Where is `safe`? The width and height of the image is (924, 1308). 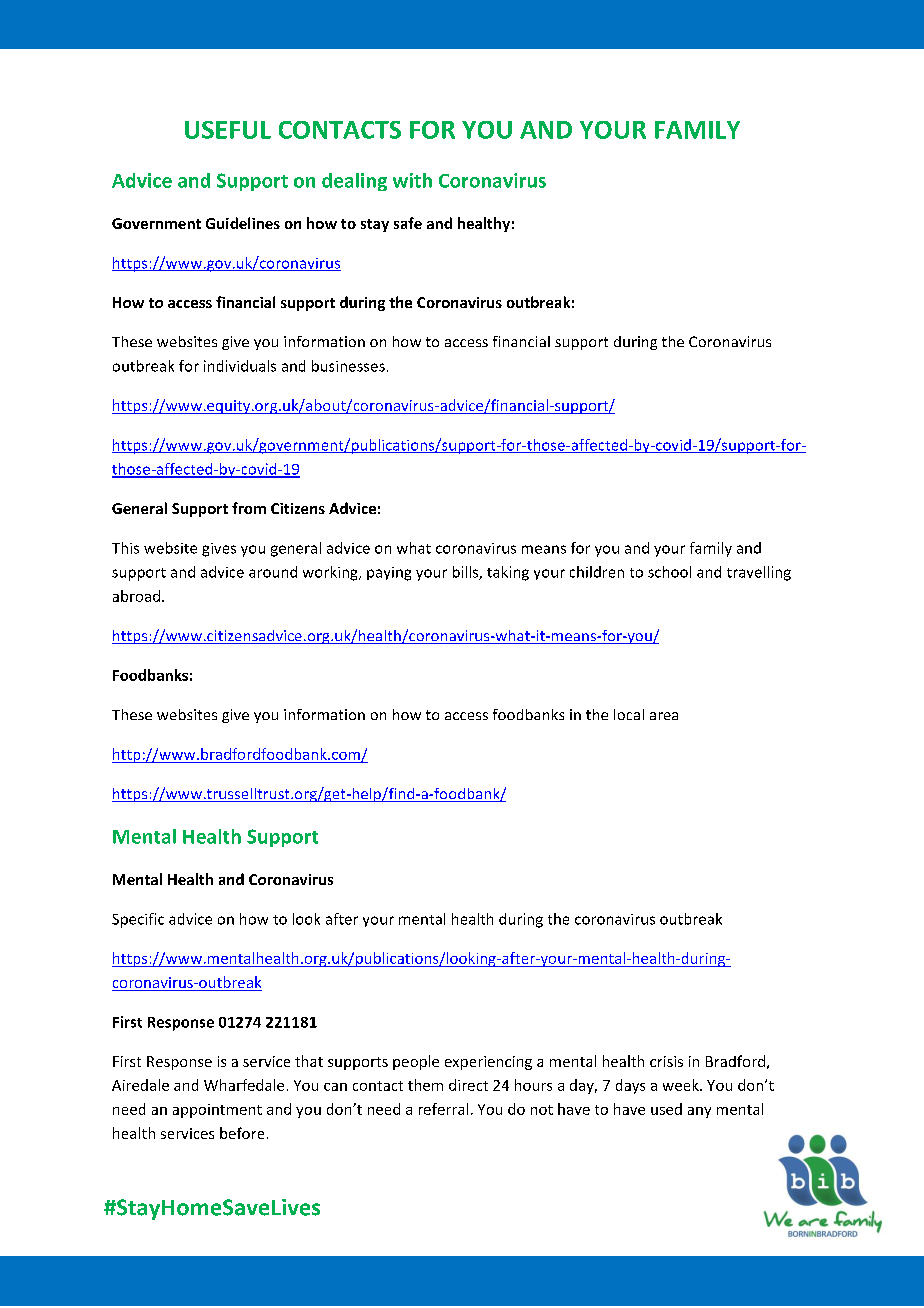 safe is located at coordinates (408, 223).
